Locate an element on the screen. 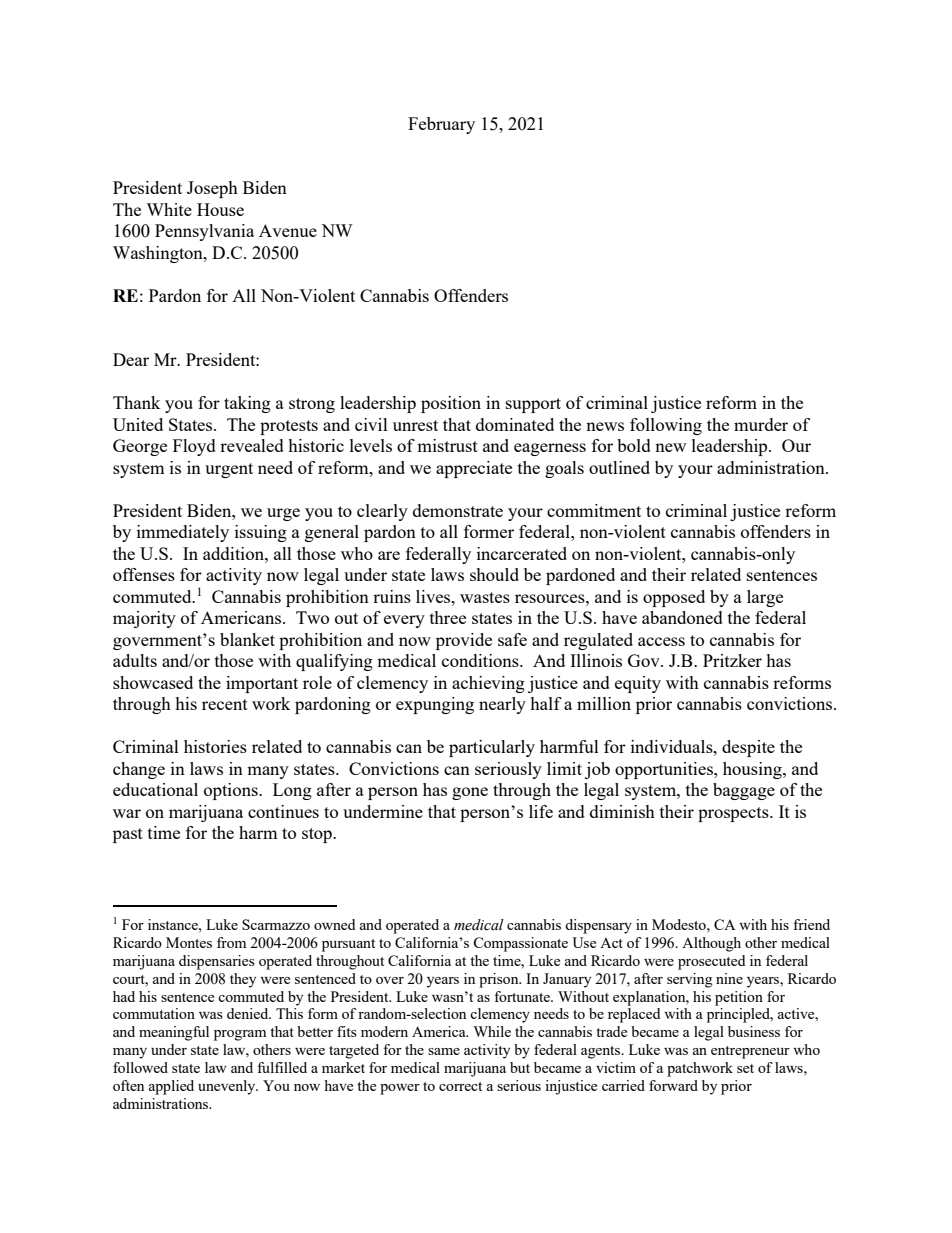  unevenly is located at coordinates (228, 1087).
